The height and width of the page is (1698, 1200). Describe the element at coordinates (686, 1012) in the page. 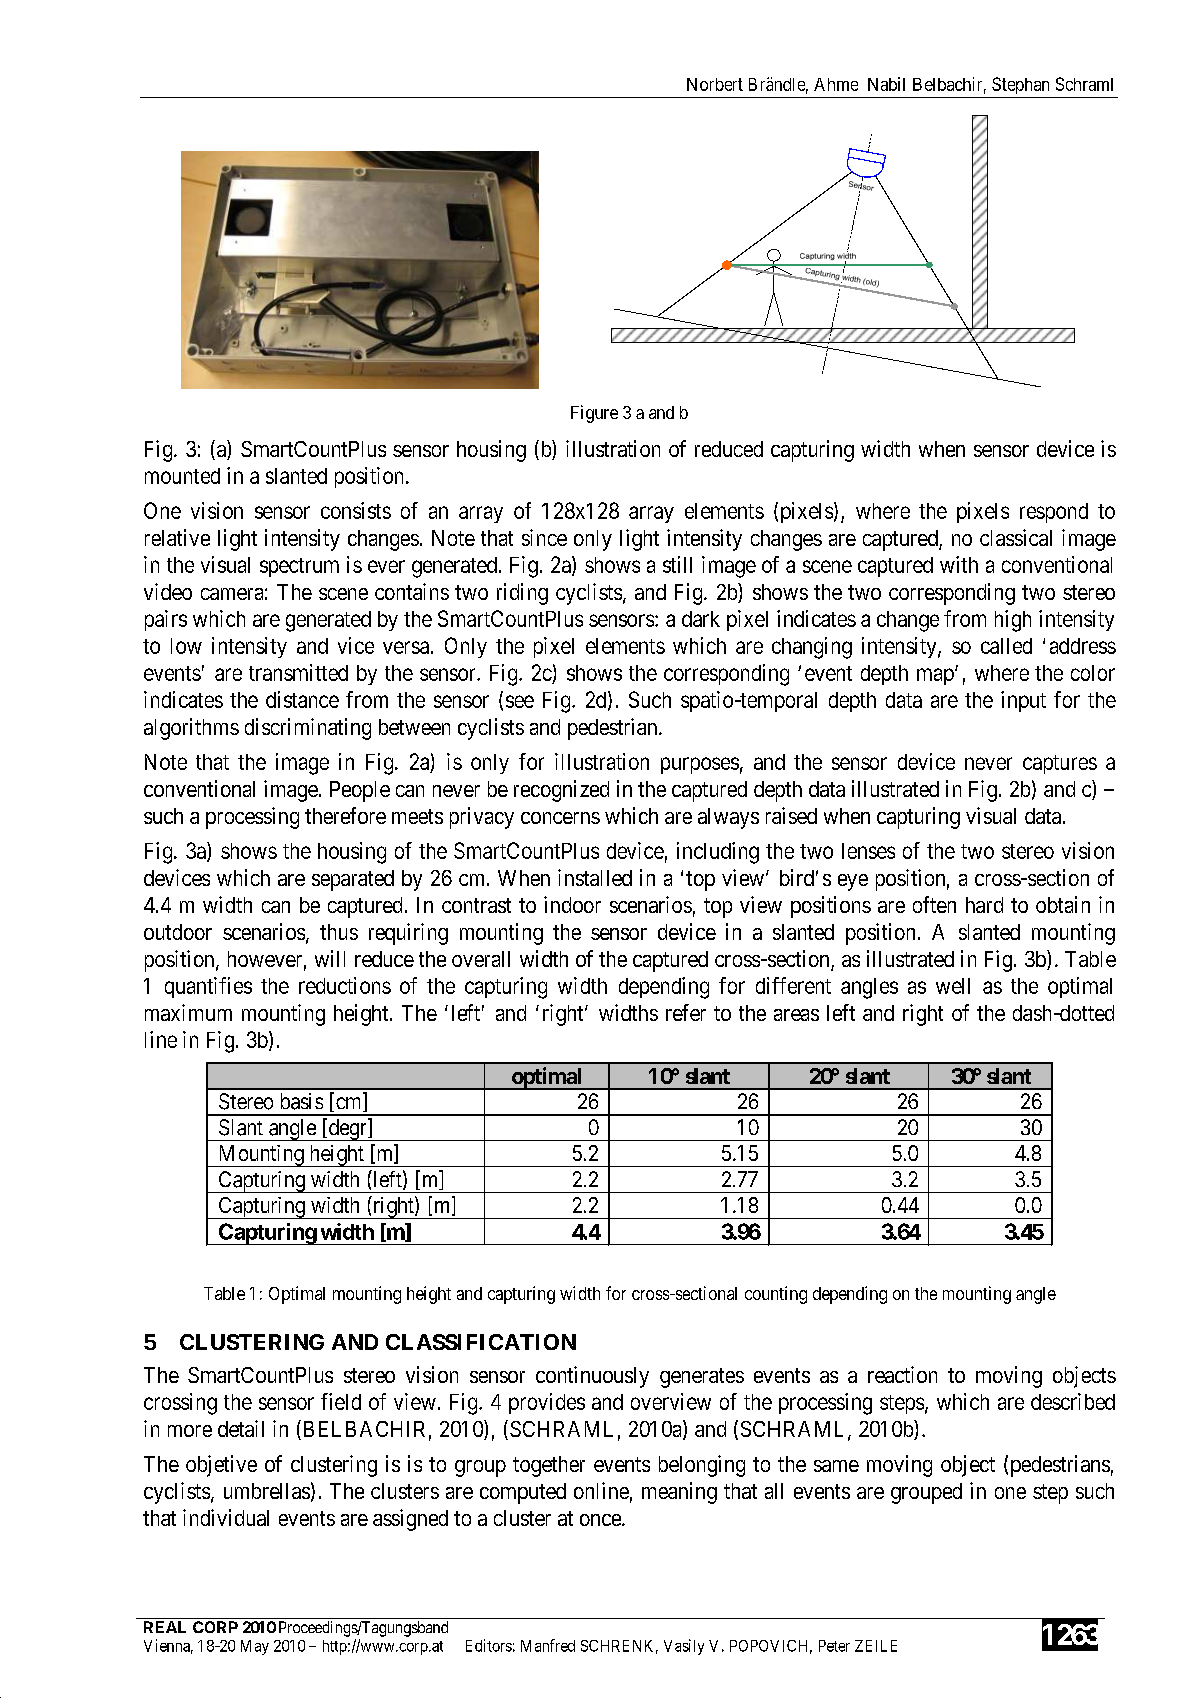

I see `refer` at that location.
